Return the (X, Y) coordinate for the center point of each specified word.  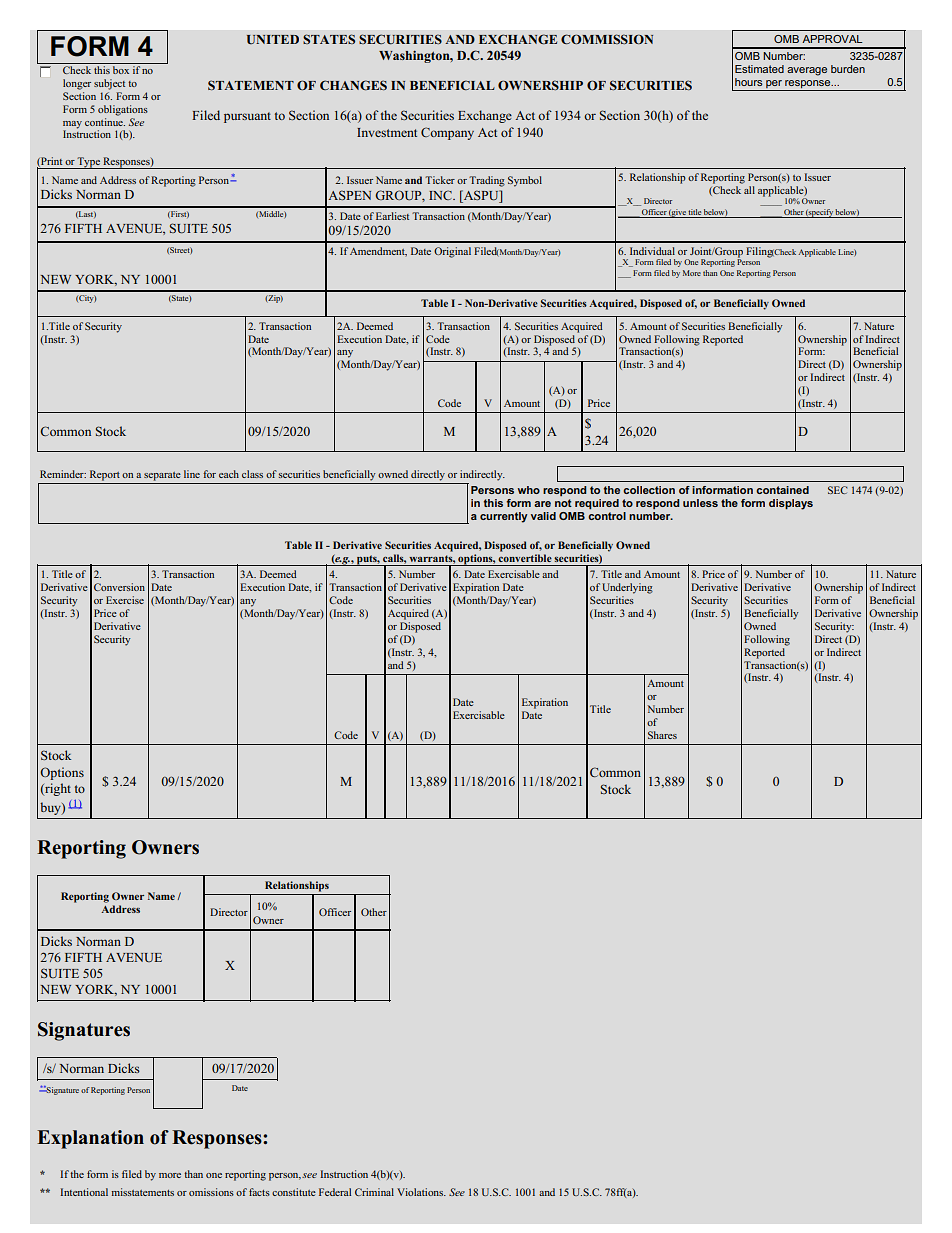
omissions (211, 1192)
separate (162, 476)
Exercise (125, 600)
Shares (662, 735)
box (121, 70)
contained (782, 490)
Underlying (627, 588)
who (529, 490)
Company (447, 133)
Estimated (759, 69)
